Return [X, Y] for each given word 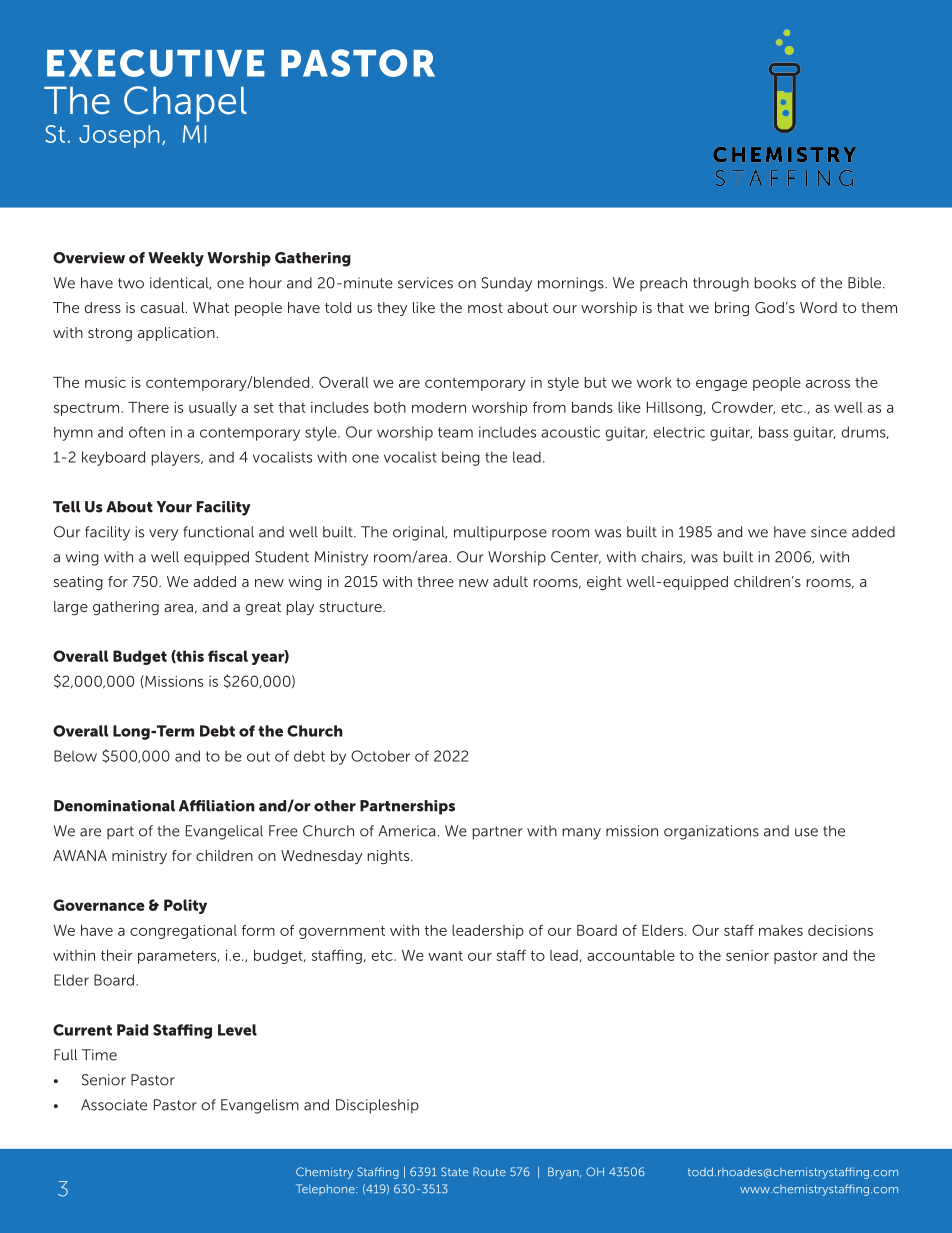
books [775, 283]
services [425, 283]
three [435, 581]
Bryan [564, 1173]
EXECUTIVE [156, 63]
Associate [114, 1105]
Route [489, 1172]
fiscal [228, 656]
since [829, 532]
